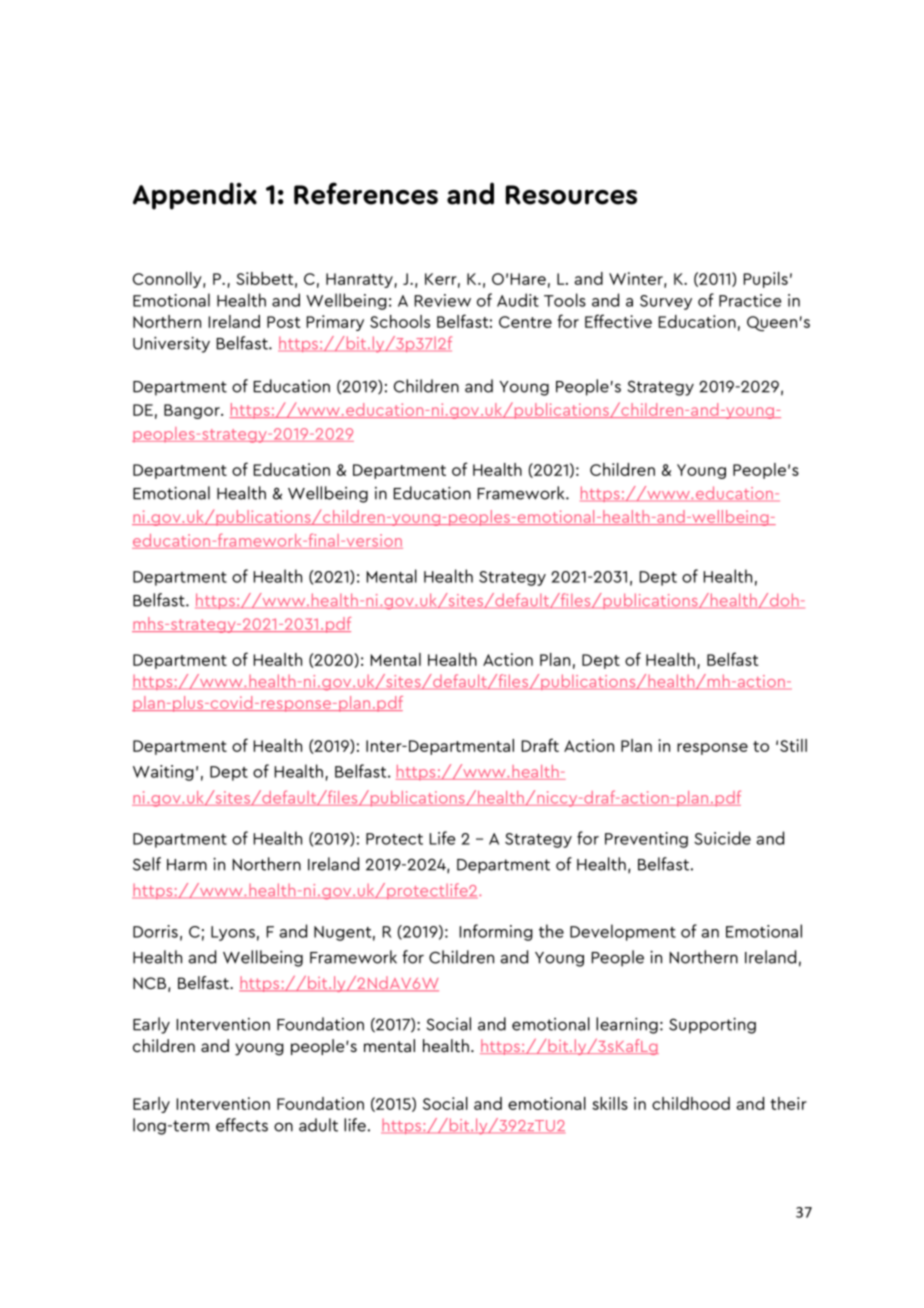 This screenshot has height=1308, width=924. Describe the element at coordinates (691, 1103) in the screenshot. I see `childhood` at that location.
